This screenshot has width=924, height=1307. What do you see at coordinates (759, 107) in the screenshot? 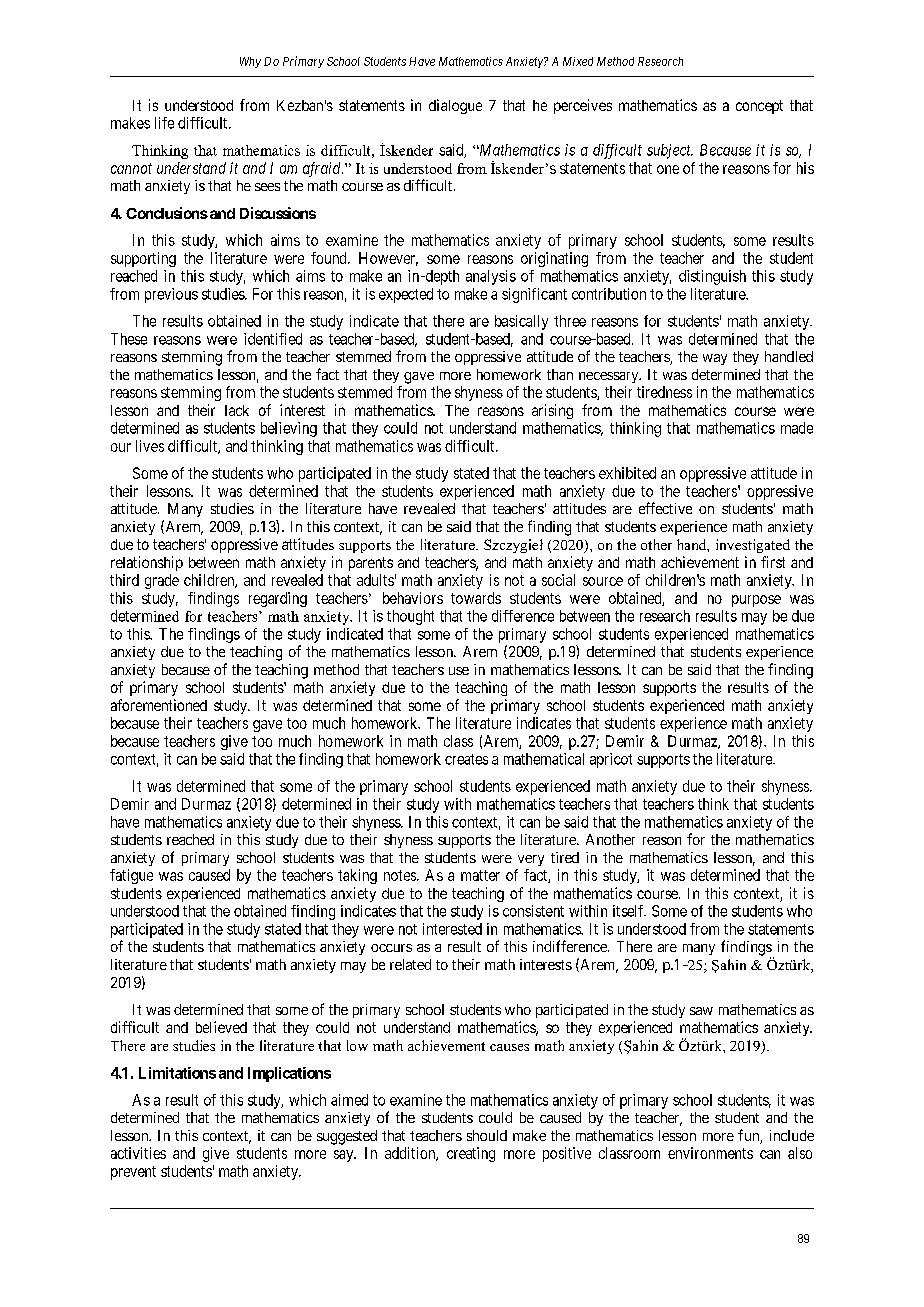
I see `concept` at bounding box center [759, 107].
